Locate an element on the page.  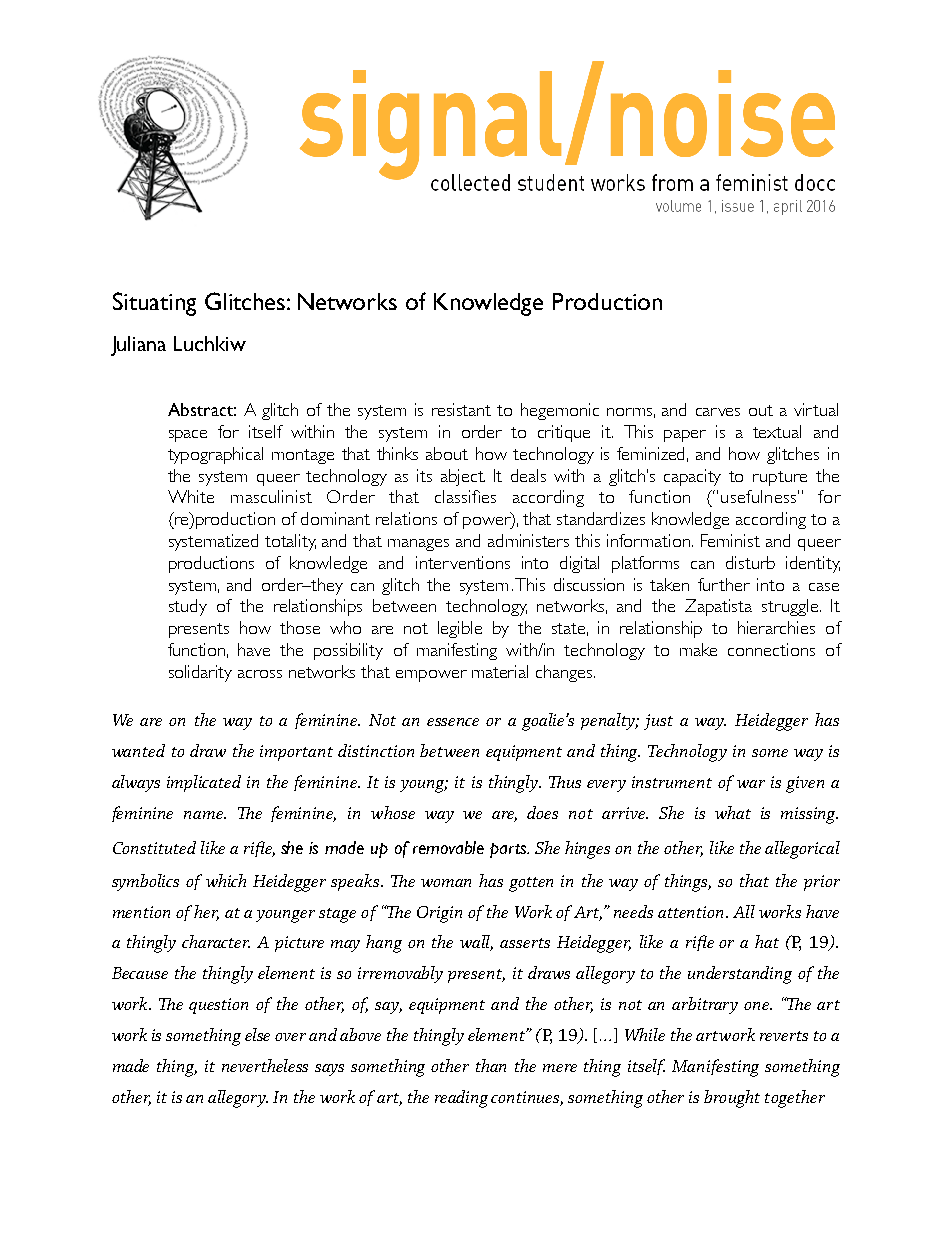
just is located at coordinates (658, 722).
